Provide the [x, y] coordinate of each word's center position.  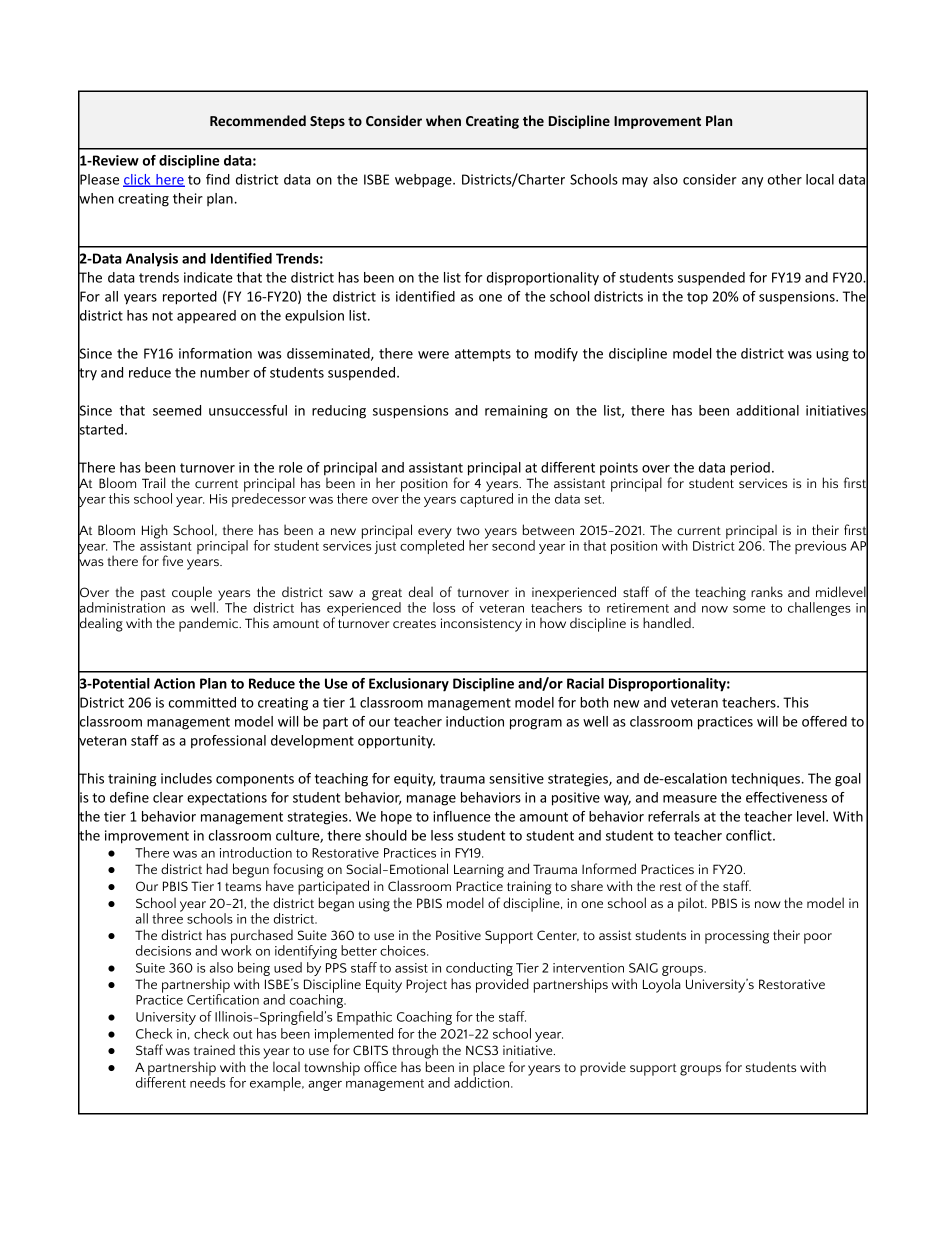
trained [214, 1049]
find [218, 179]
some [749, 609]
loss [444, 607]
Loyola [662, 985]
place [489, 1069]
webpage [424, 181]
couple [193, 594]
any [752, 182]
